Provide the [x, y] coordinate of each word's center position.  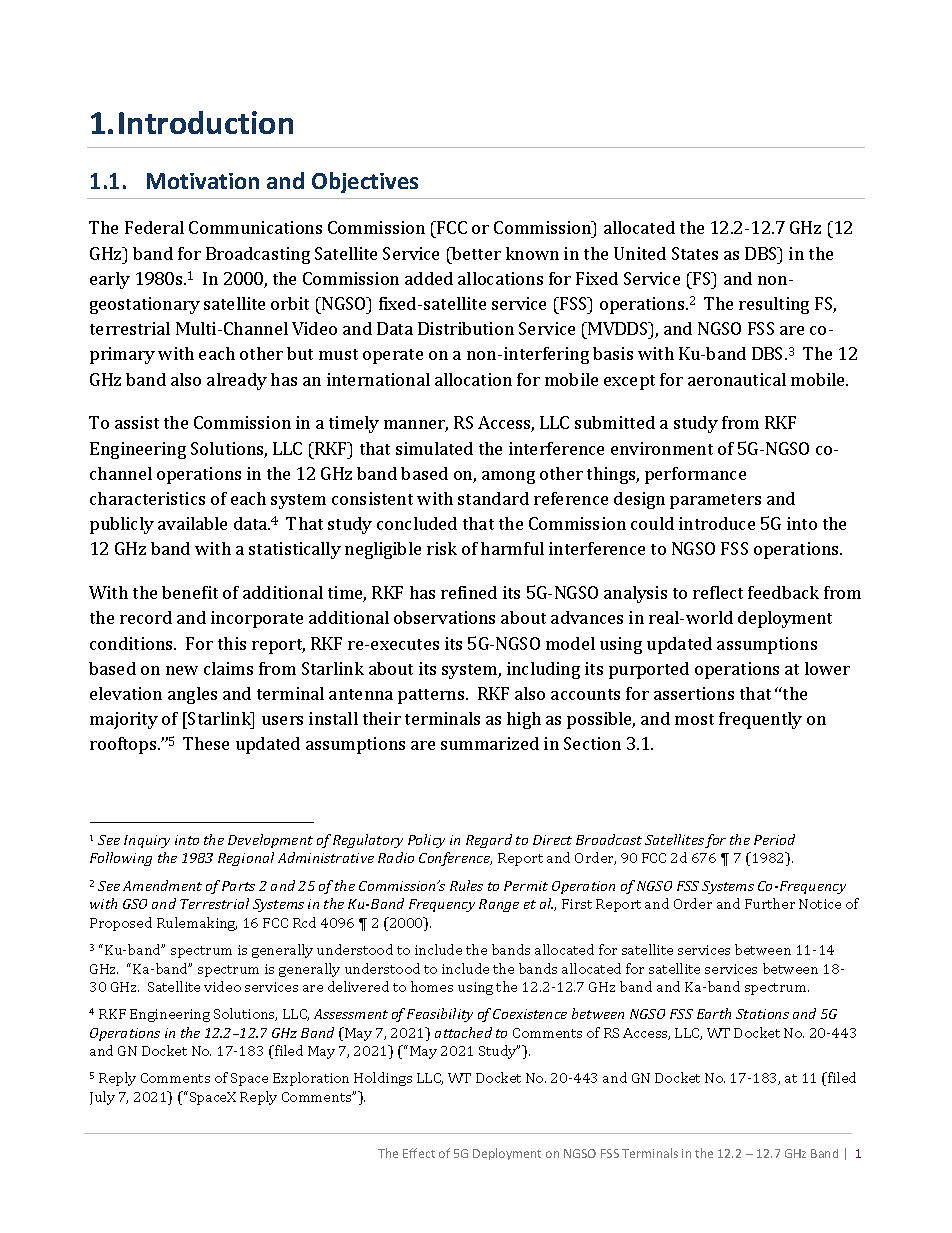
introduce [717, 523]
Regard [489, 841]
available [192, 523]
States [695, 253]
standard [493, 498]
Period [774, 839]
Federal [154, 227]
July [102, 1098]
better [475, 253]
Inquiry [147, 841]
